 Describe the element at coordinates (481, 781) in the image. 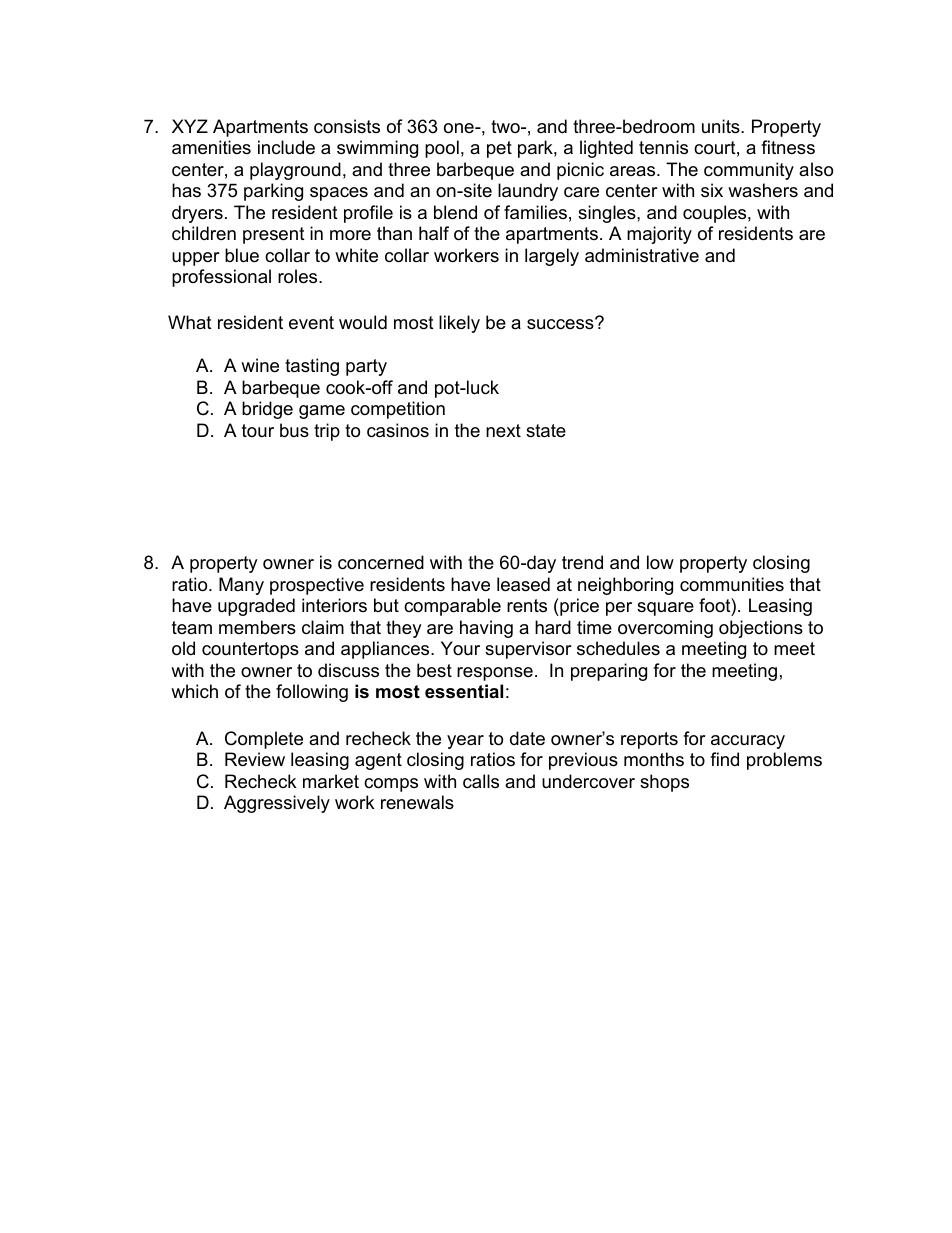

I see `calls` at that location.
